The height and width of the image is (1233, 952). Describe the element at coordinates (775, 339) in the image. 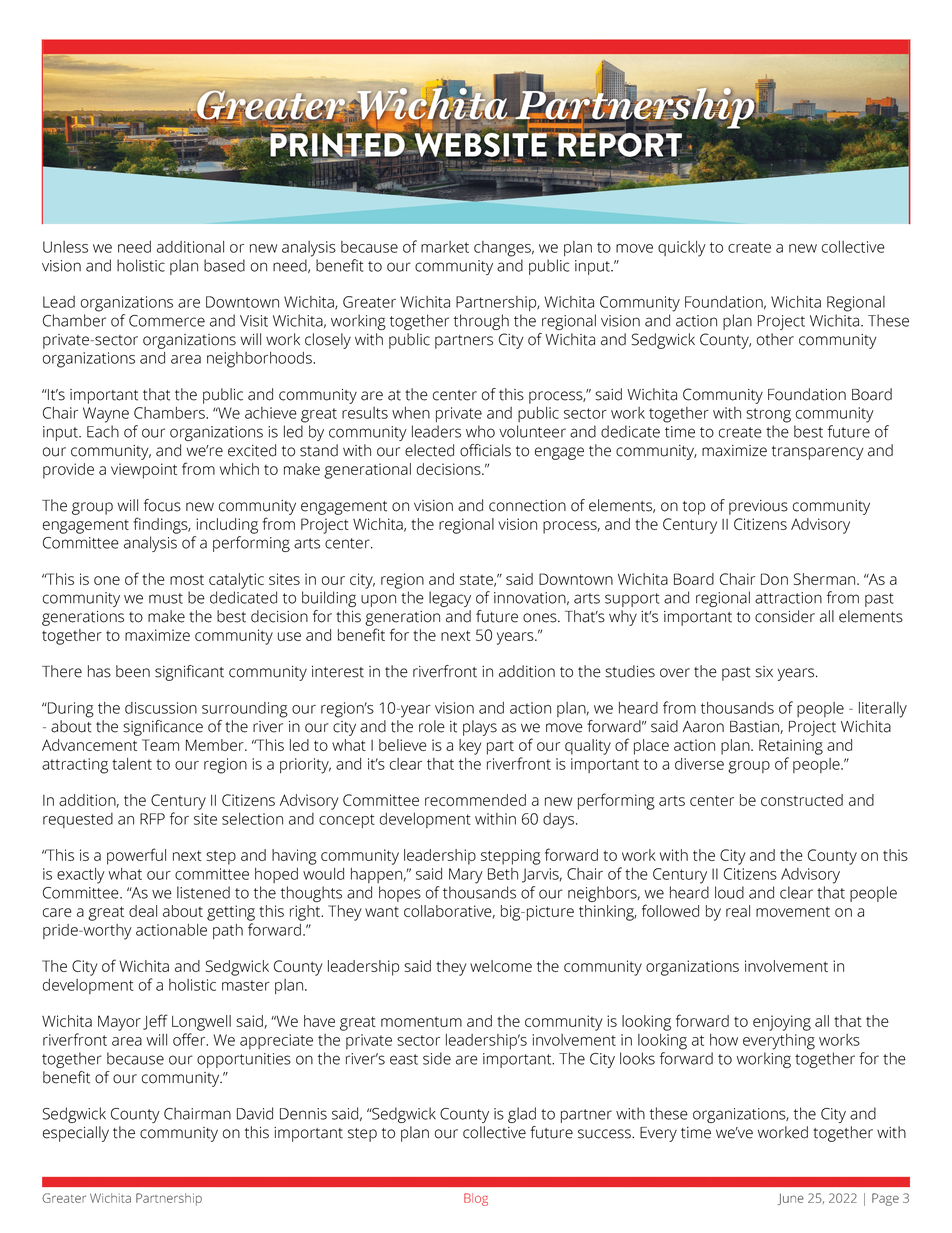

I see `other` at that location.
